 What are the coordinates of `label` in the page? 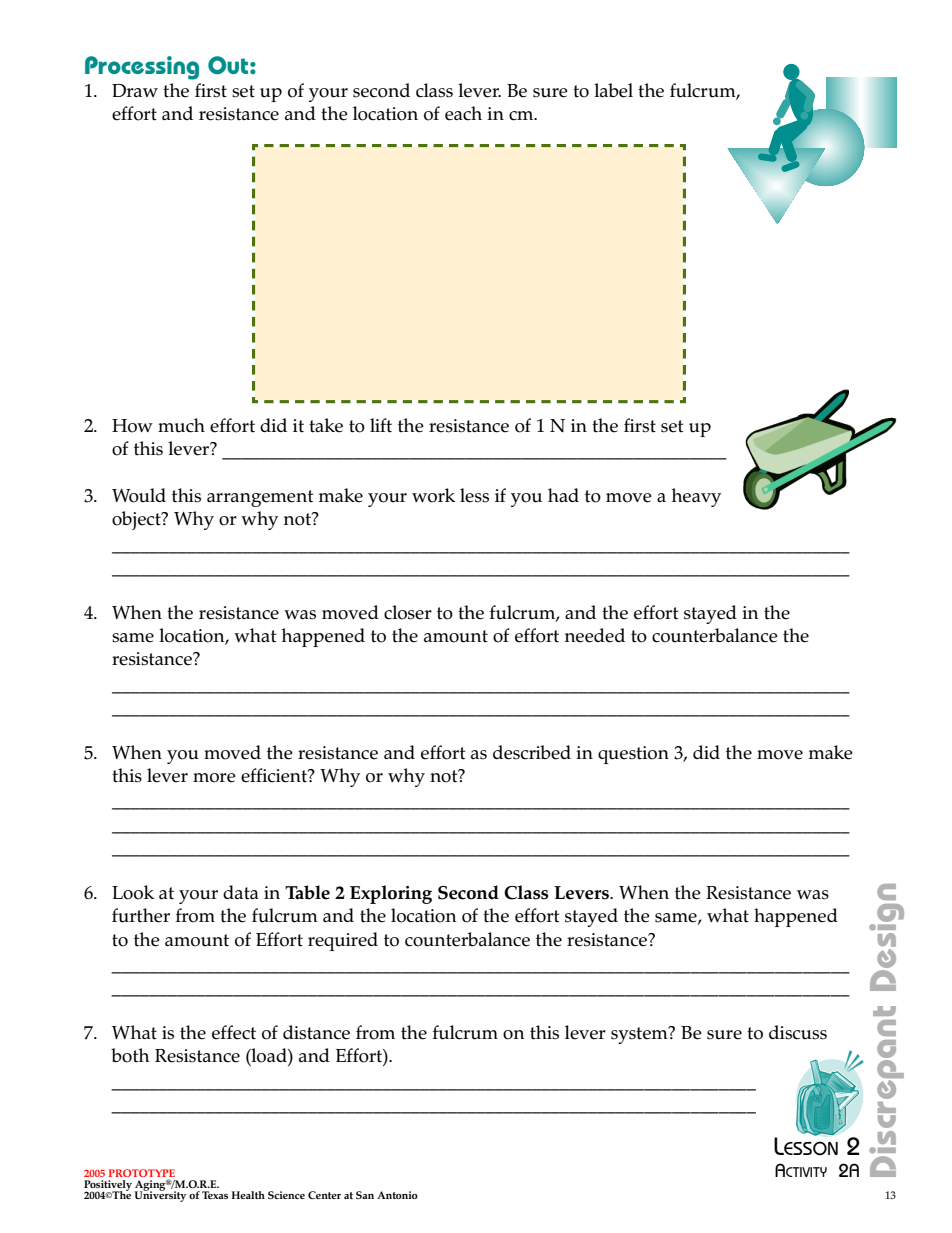 It's located at (613, 90).
